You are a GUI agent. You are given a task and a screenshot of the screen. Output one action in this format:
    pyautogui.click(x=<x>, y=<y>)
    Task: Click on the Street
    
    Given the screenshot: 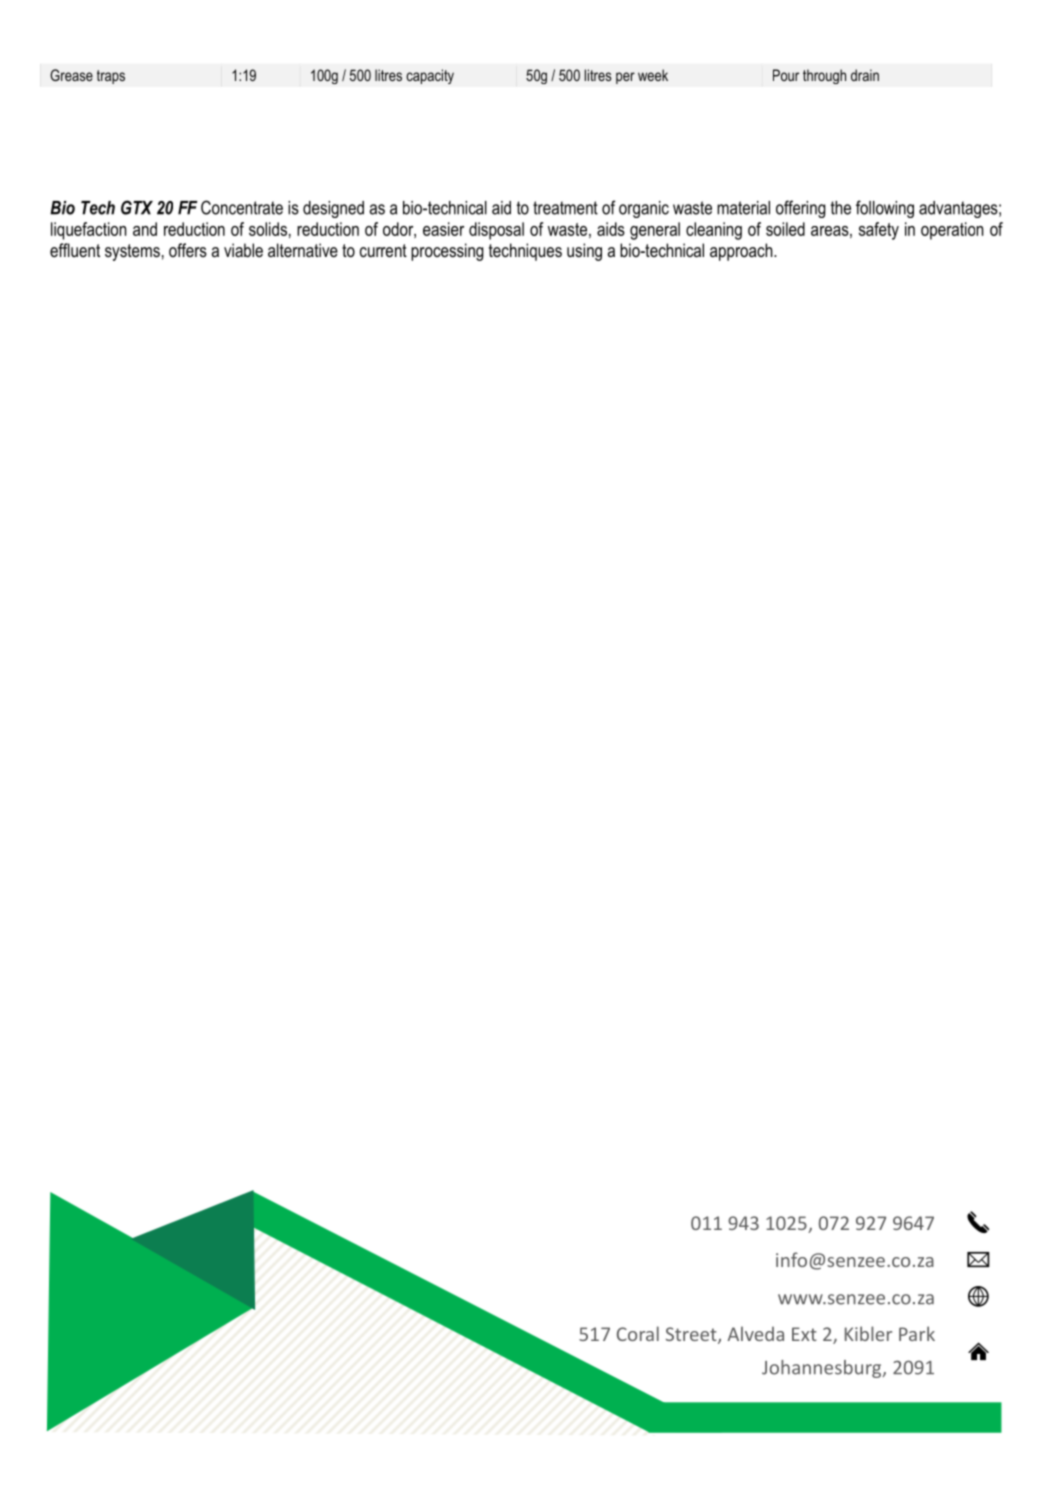 What is the action you would take?
    pyautogui.click(x=692, y=1335)
